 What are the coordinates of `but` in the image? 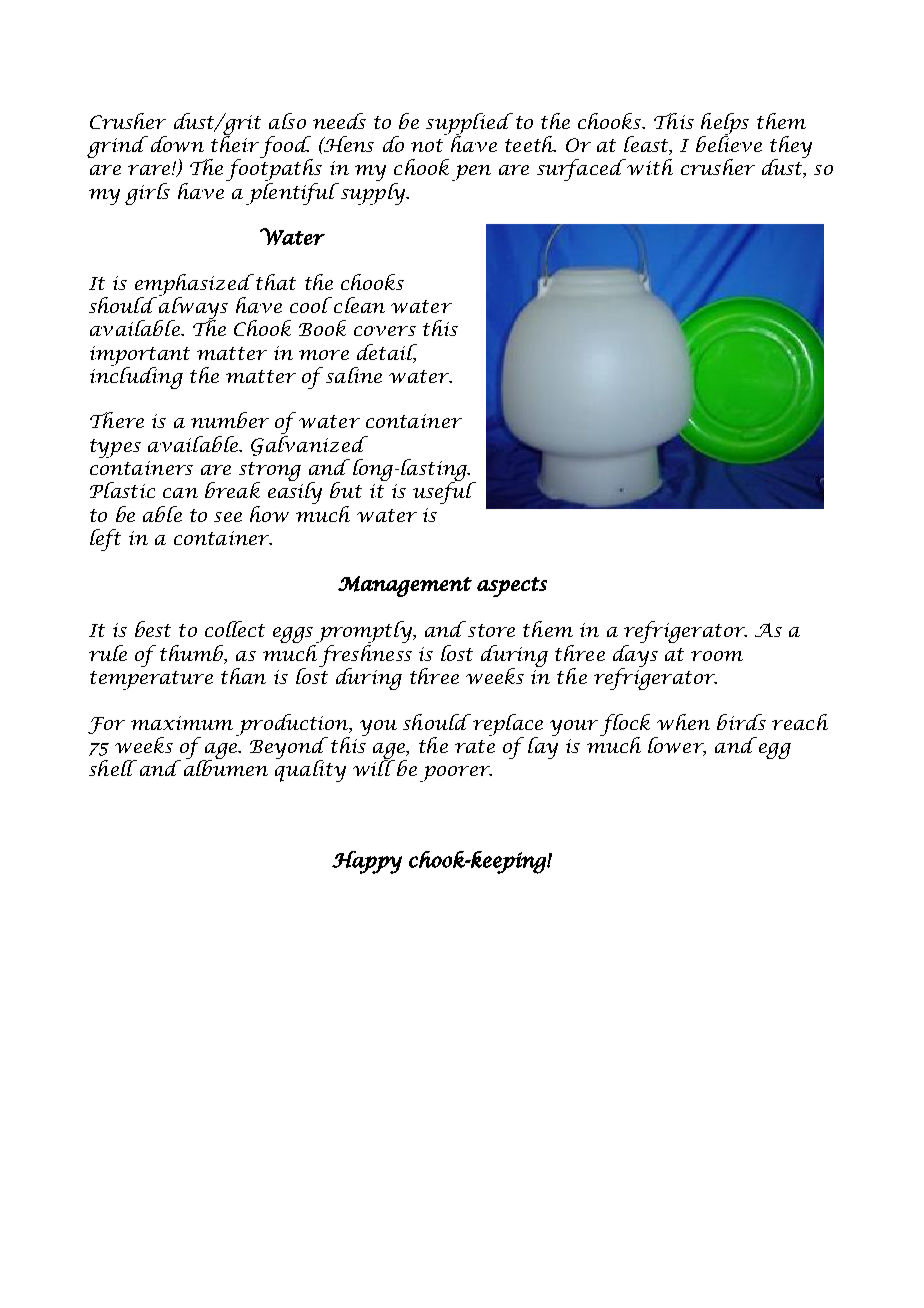 It's located at (346, 490).
